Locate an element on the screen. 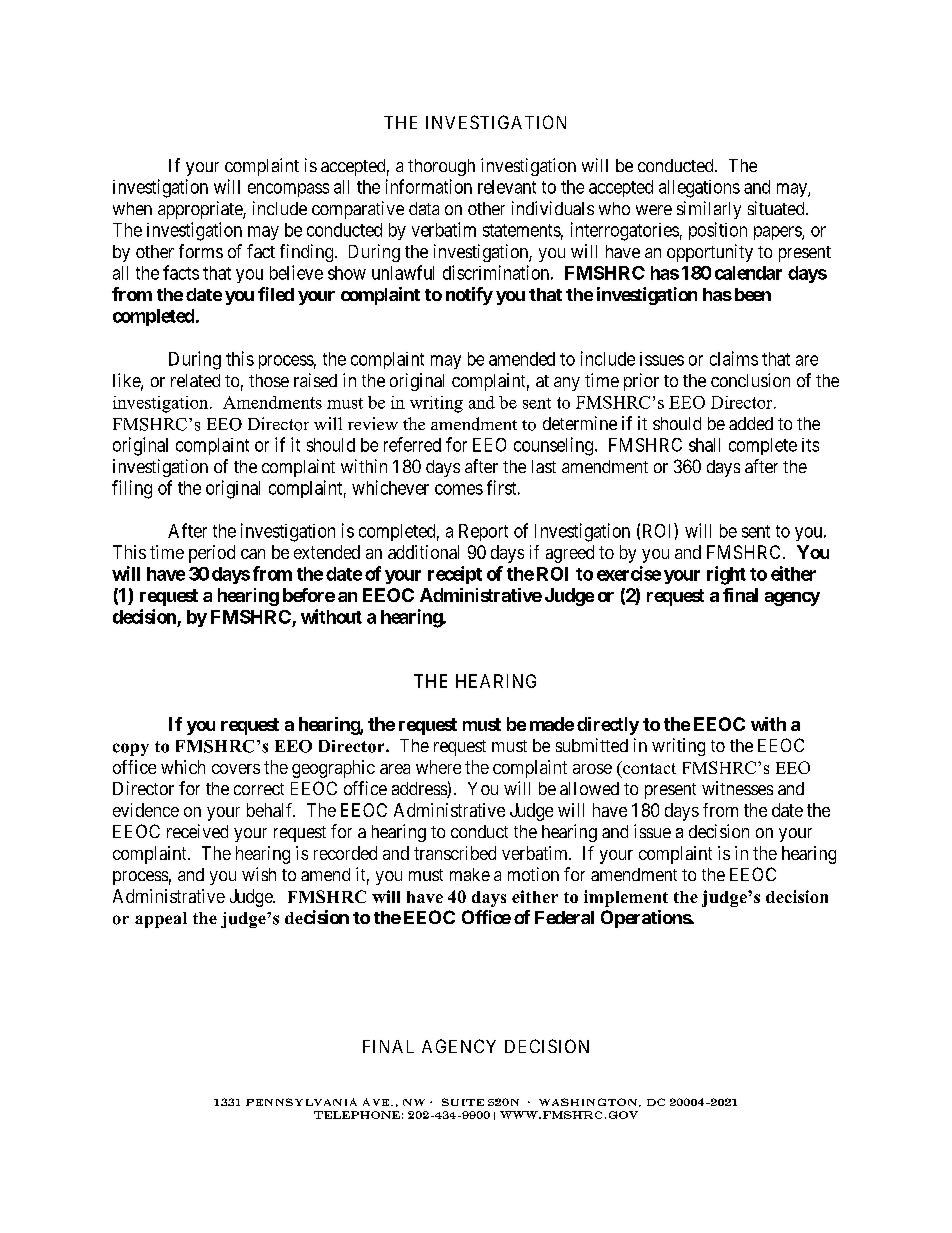  appropriate is located at coordinates (201, 210).
